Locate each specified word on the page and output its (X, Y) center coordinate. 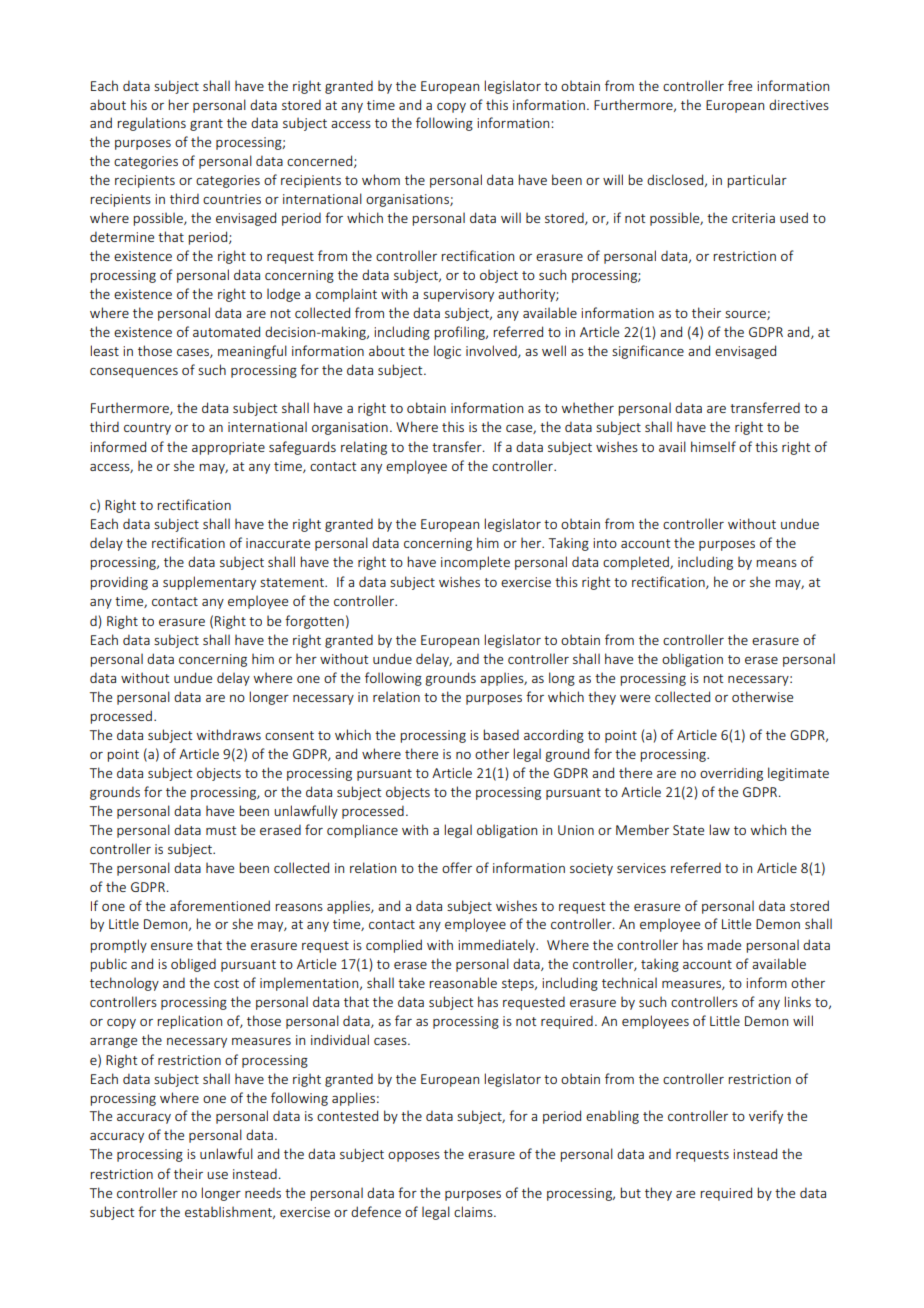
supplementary (209, 583)
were (635, 698)
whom (381, 179)
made (724, 944)
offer (457, 867)
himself (713, 446)
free (740, 85)
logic (447, 352)
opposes (414, 1157)
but (630, 1192)
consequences (134, 373)
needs (263, 1192)
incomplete (475, 563)
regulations (151, 124)
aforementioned (220, 905)
